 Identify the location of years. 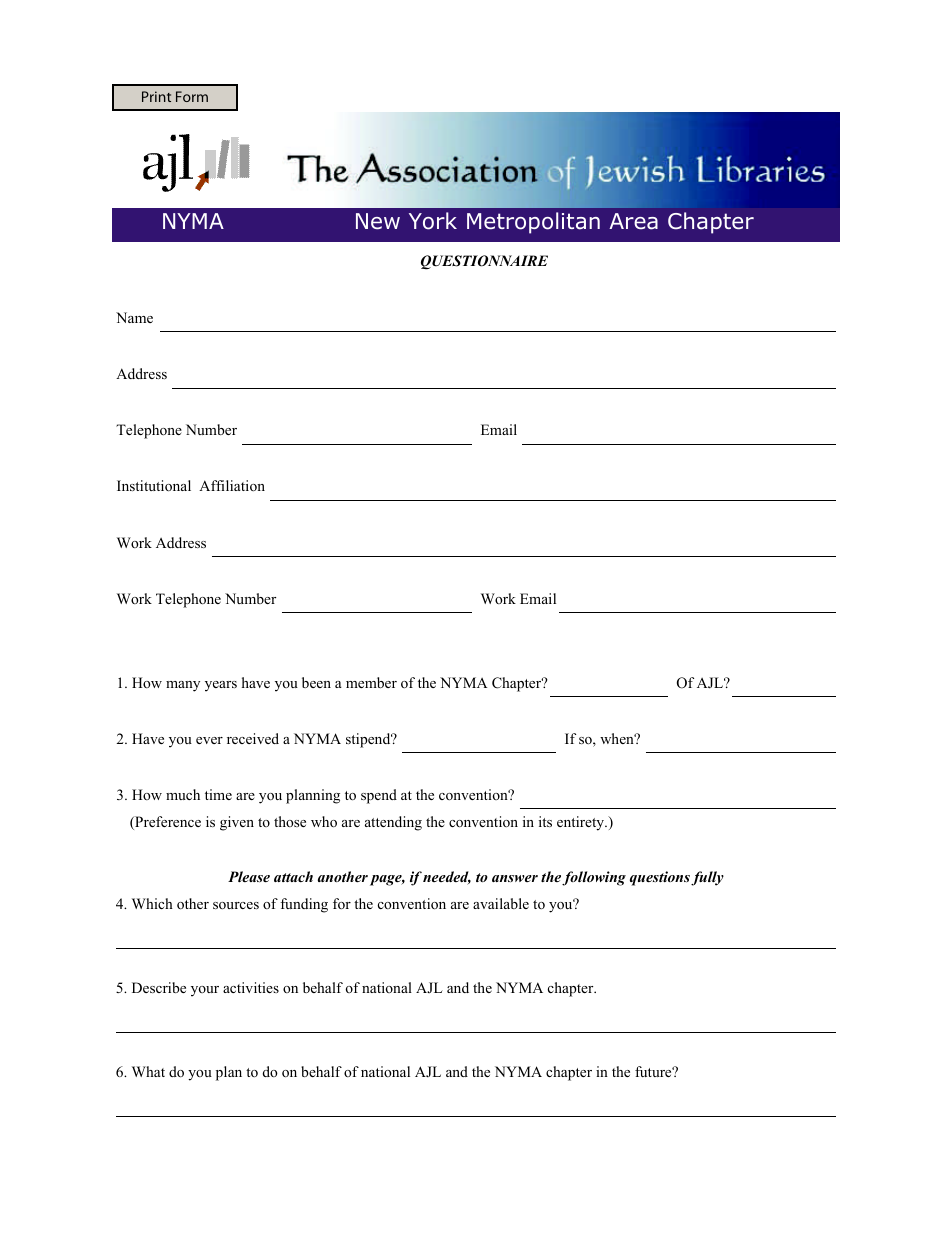
(221, 686).
